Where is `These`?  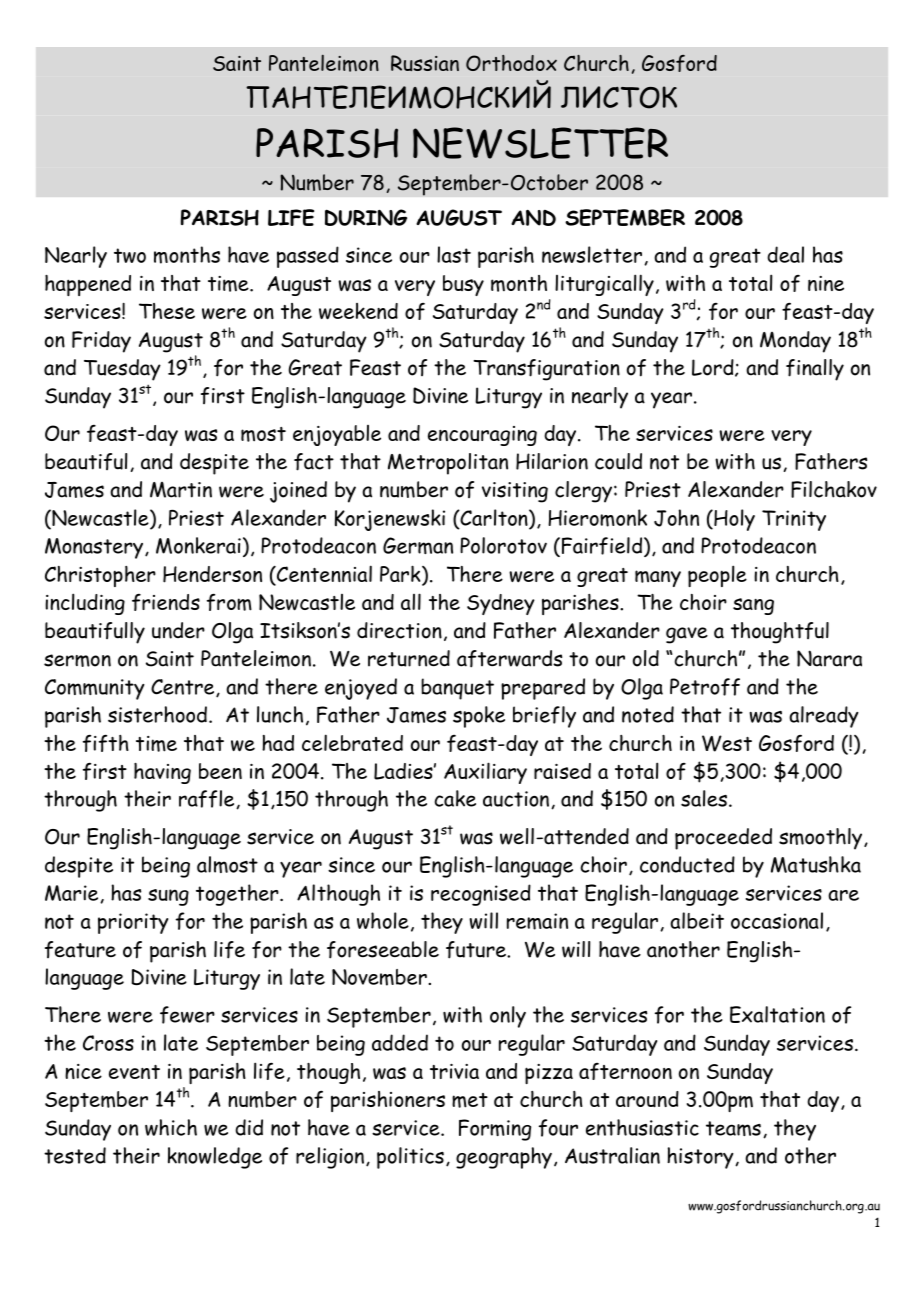 These is located at coordinates (167, 311).
